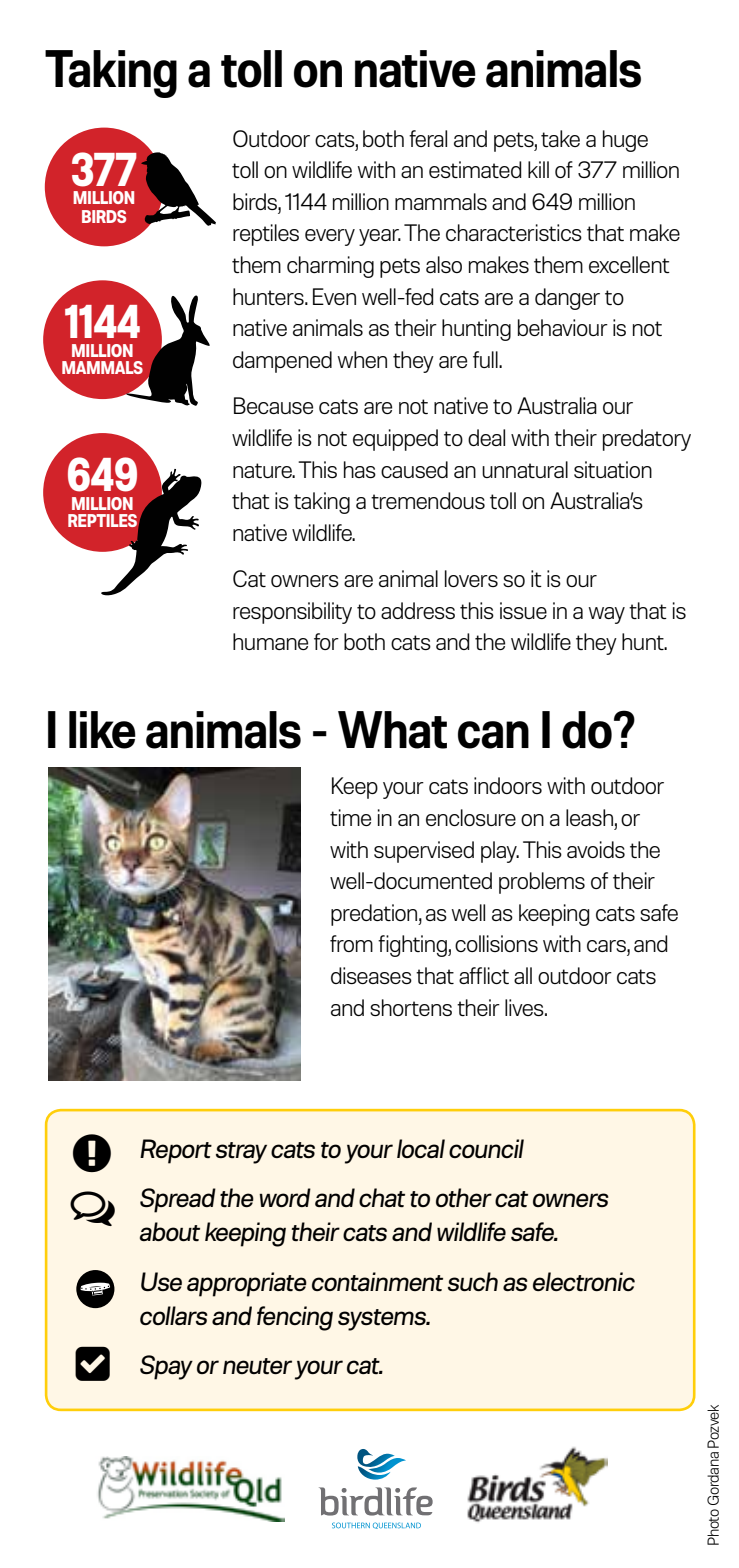 The image size is (739, 1568). Describe the element at coordinates (360, 469) in the image. I see `has` at that location.
